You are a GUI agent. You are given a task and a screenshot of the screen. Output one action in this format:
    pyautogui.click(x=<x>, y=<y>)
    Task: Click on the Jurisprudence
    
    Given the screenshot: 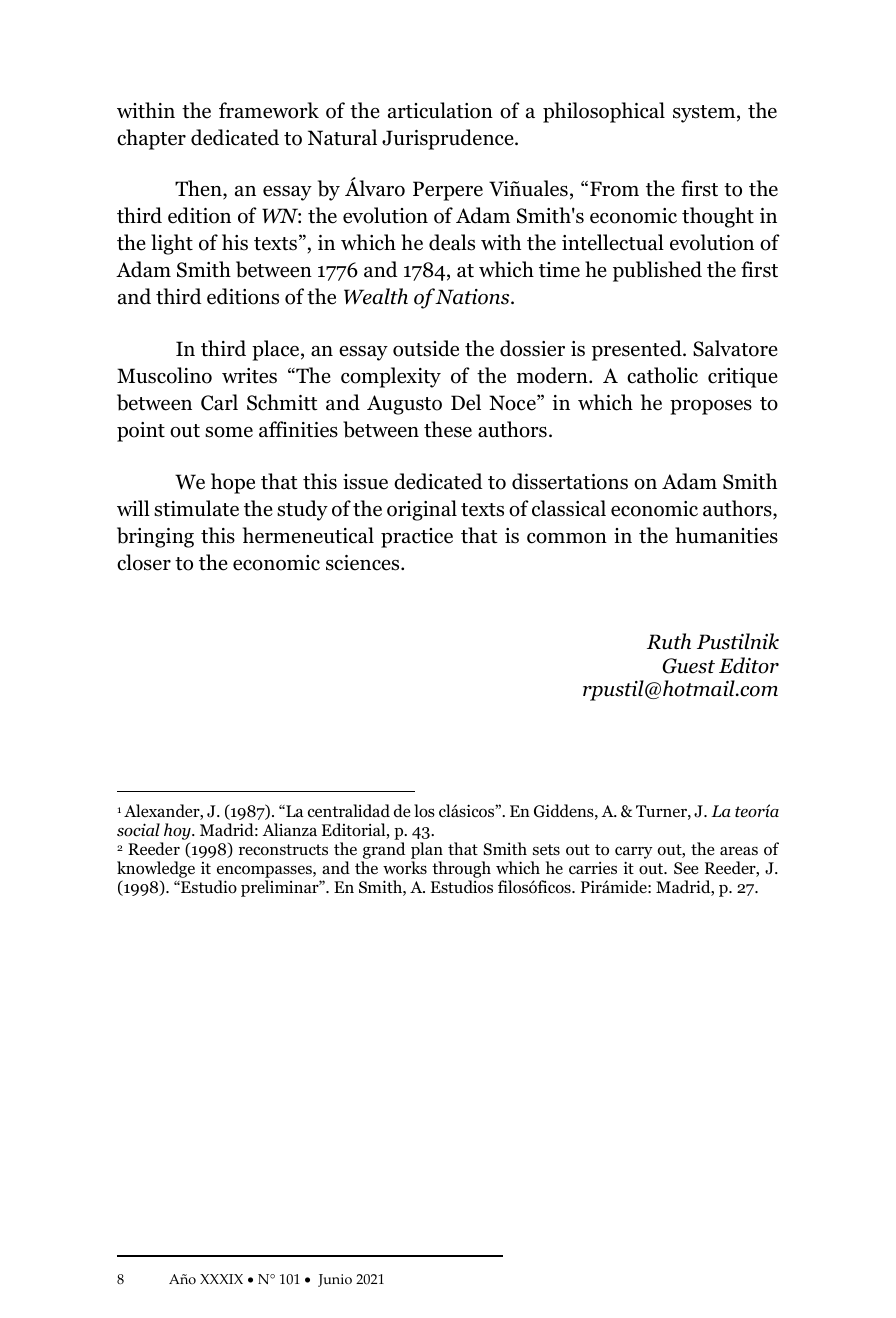 What is the action you would take?
    pyautogui.click(x=449, y=139)
